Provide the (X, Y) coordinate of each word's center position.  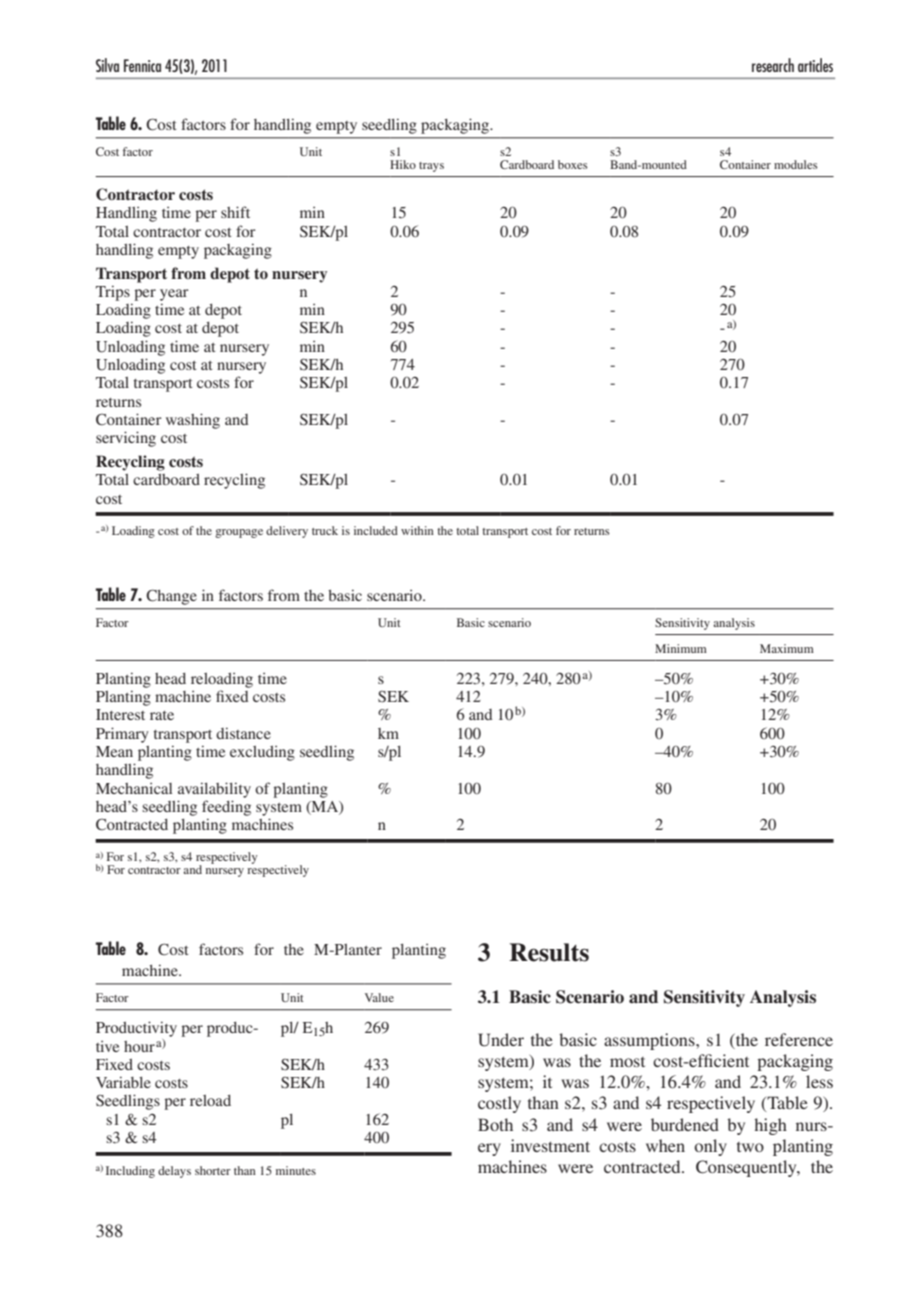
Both (495, 1124)
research (773, 65)
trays (431, 167)
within (417, 530)
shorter (213, 1170)
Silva (107, 65)
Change (171, 597)
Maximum (787, 648)
